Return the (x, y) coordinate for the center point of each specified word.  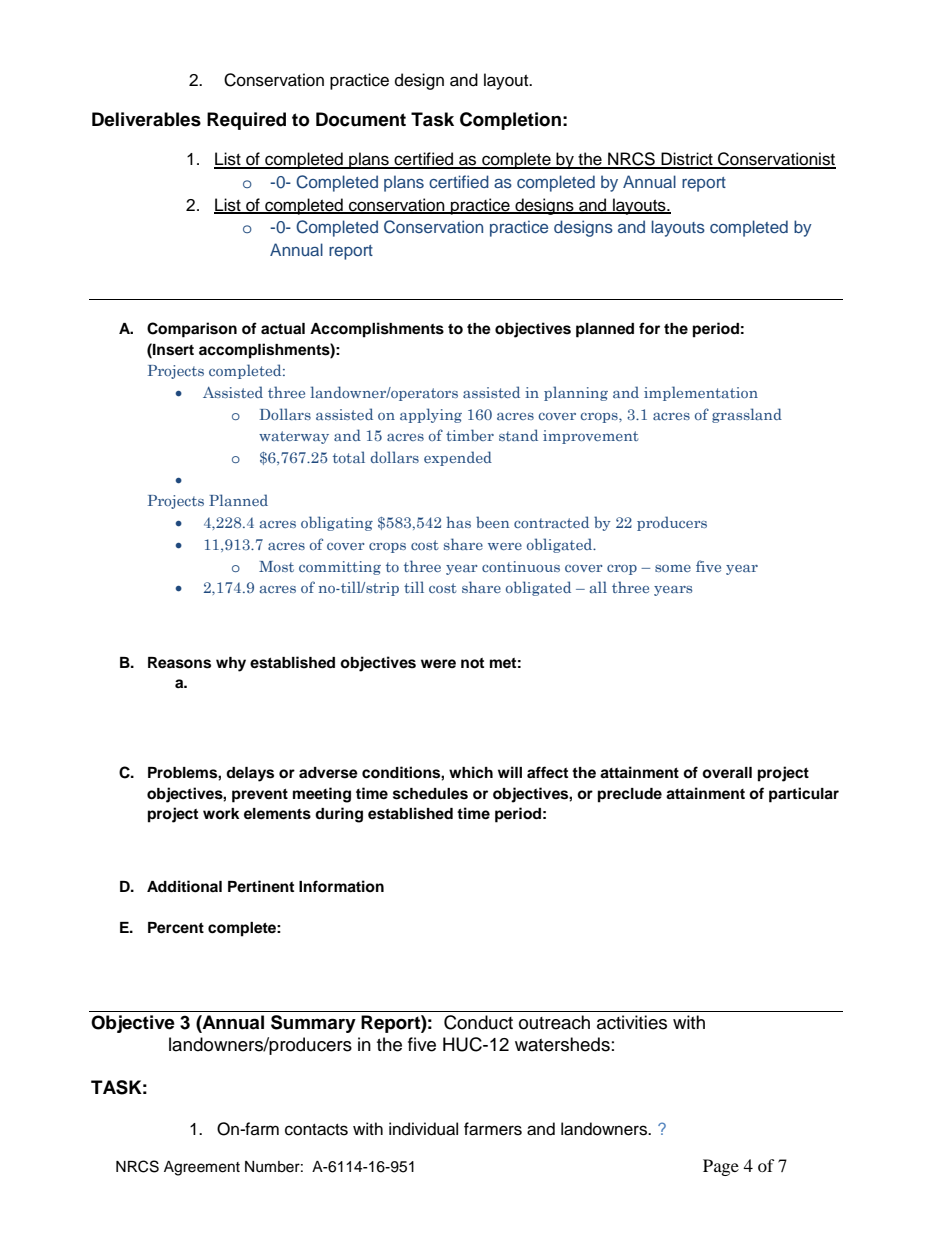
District (687, 160)
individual (423, 1129)
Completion (510, 121)
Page (721, 1167)
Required (246, 121)
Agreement (202, 1168)
